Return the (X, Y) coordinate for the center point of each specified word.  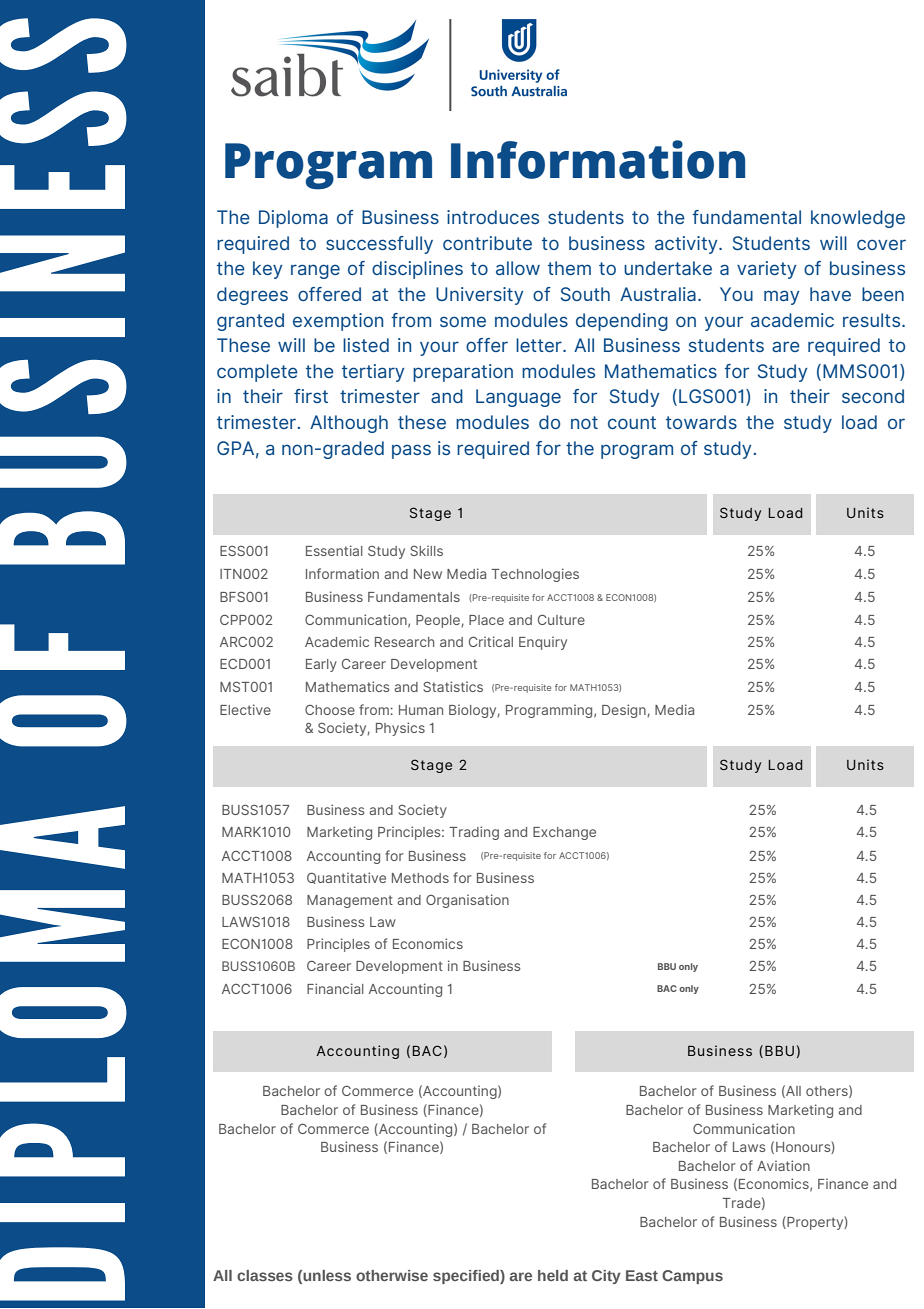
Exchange (564, 833)
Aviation (783, 1165)
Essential (334, 550)
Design (625, 711)
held (553, 1275)
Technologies (535, 575)
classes (265, 1275)
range (315, 271)
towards (701, 422)
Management (350, 901)
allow (518, 268)
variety (766, 270)
